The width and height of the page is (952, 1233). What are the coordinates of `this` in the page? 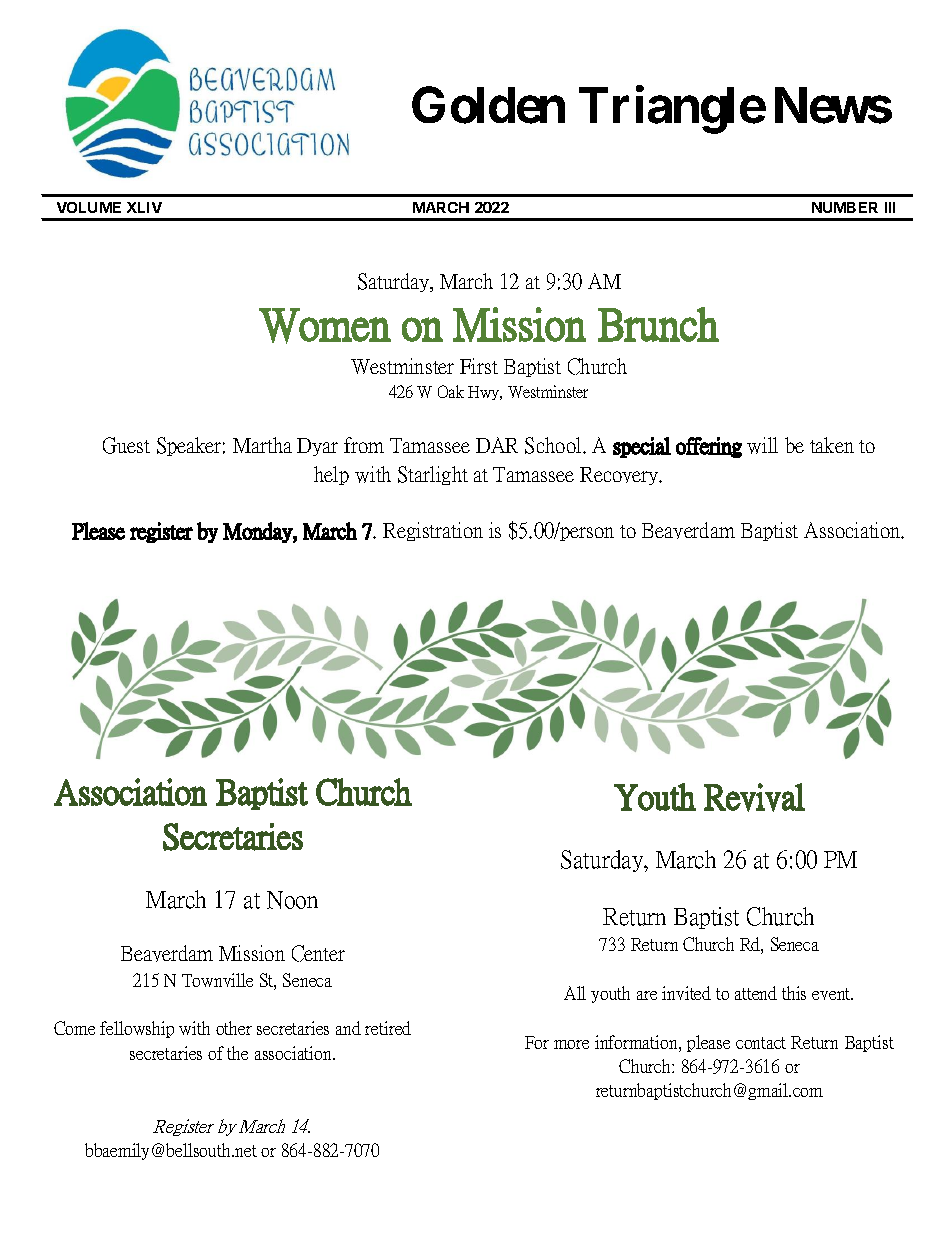 It's located at (794, 993).
